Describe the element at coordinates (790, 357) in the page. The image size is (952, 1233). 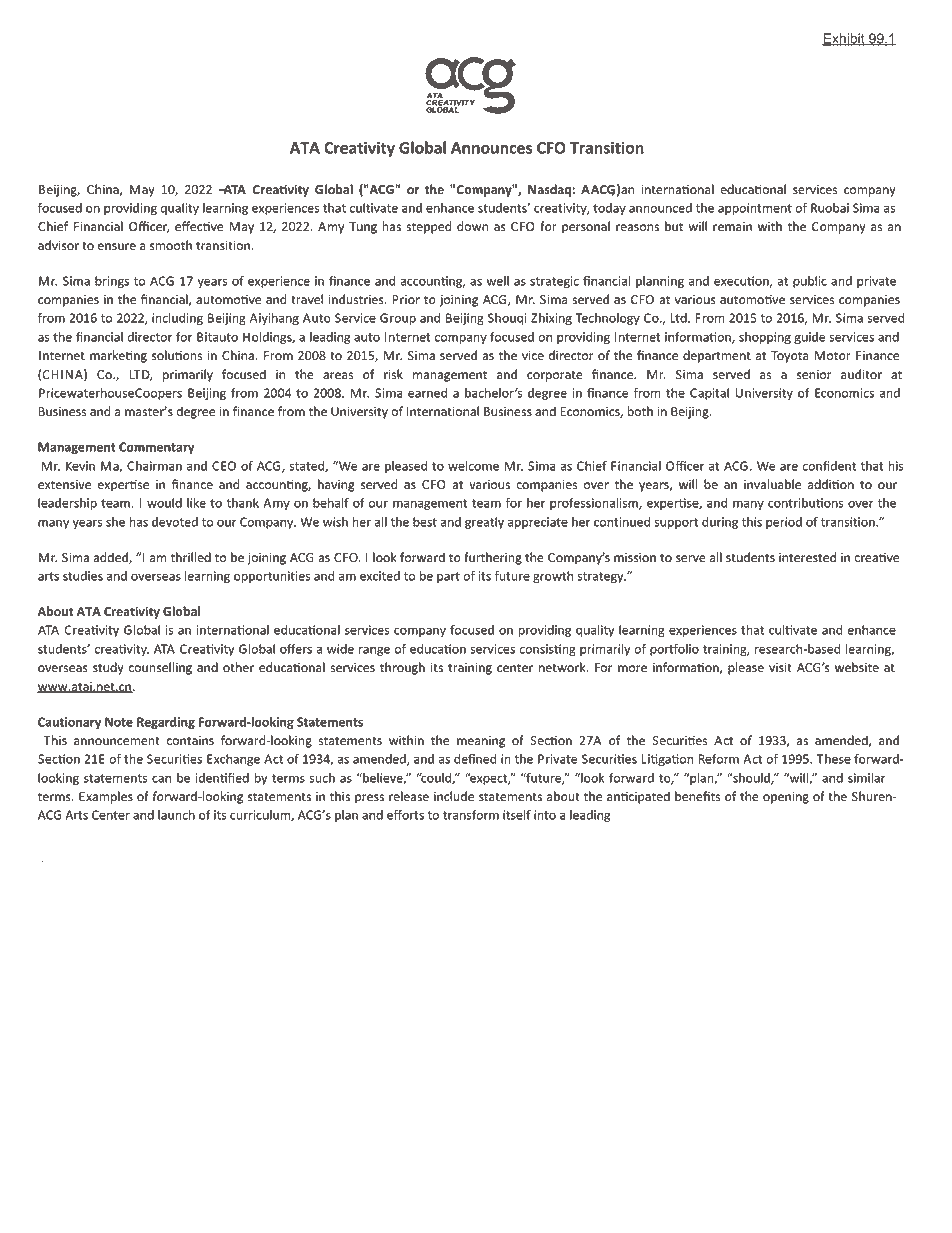
I see `Toyota` at that location.
